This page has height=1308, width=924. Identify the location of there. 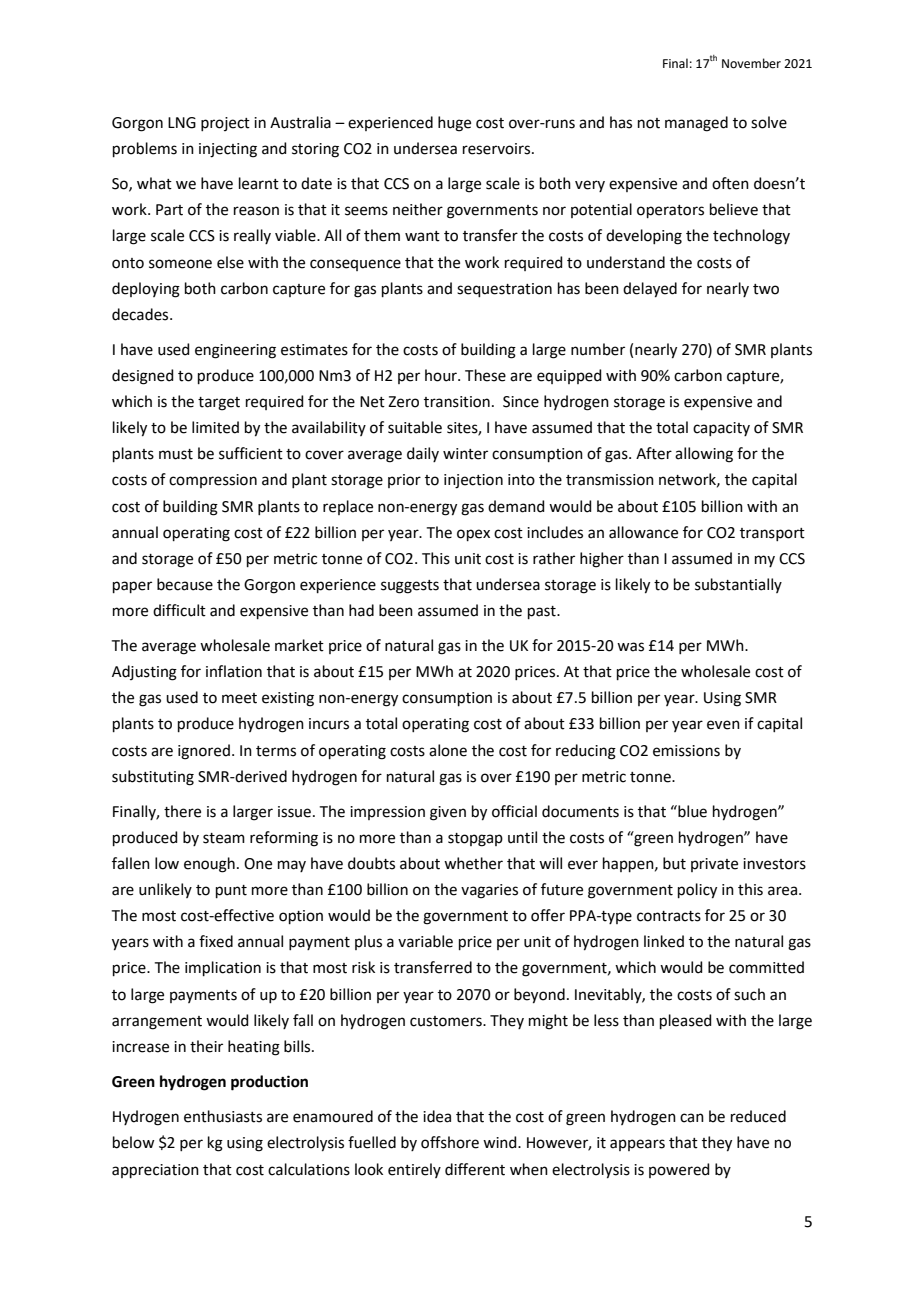
(182, 811).
